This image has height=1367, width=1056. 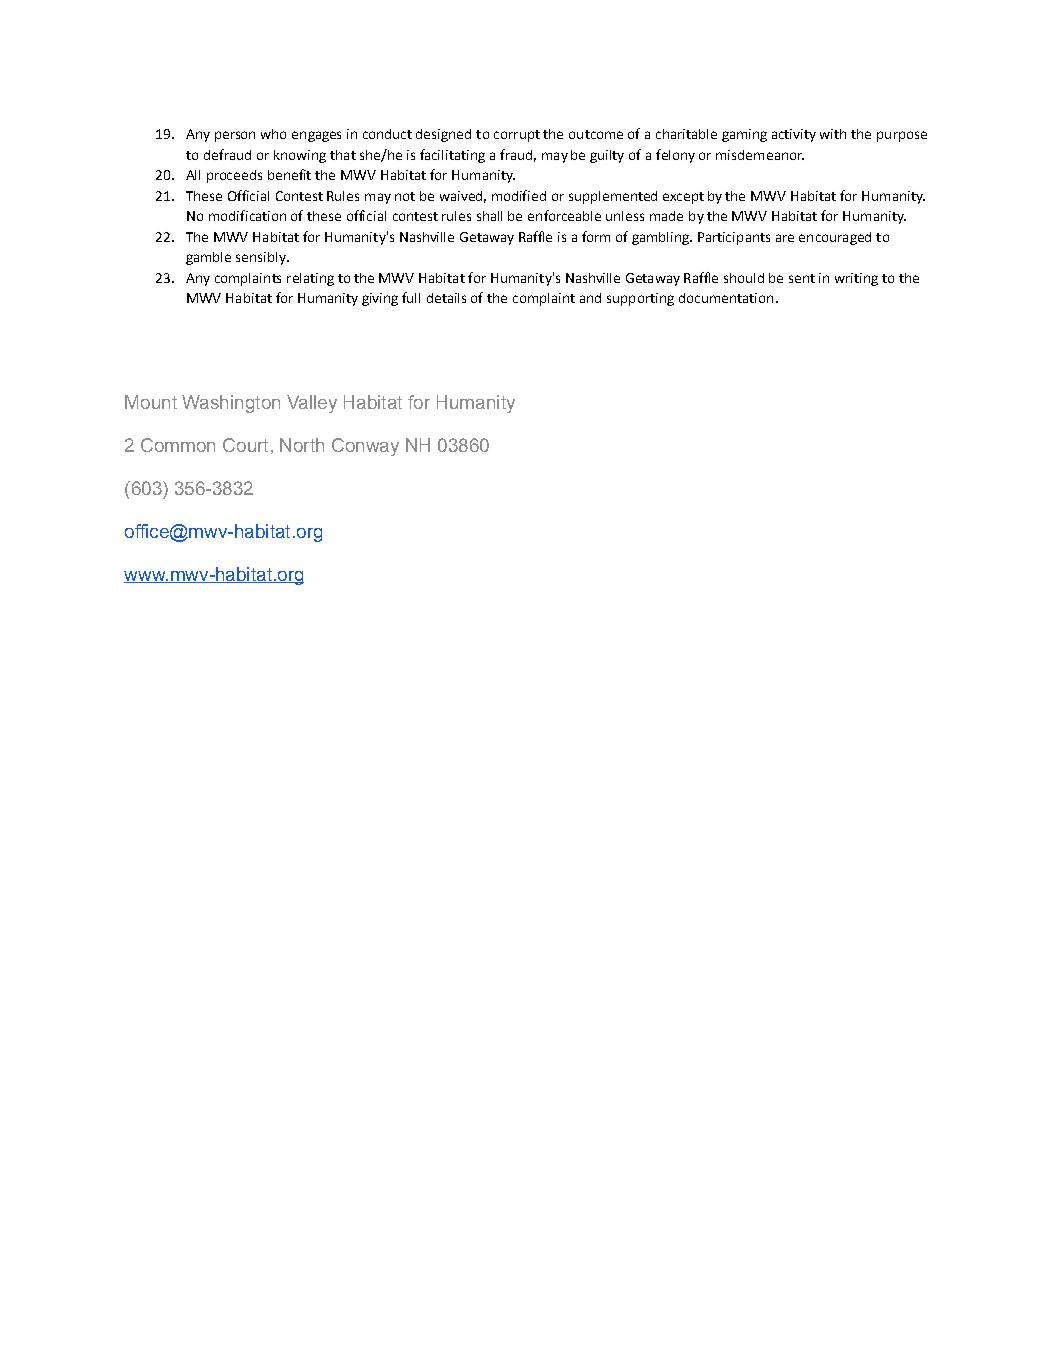 I want to click on giving, so click(x=380, y=299).
